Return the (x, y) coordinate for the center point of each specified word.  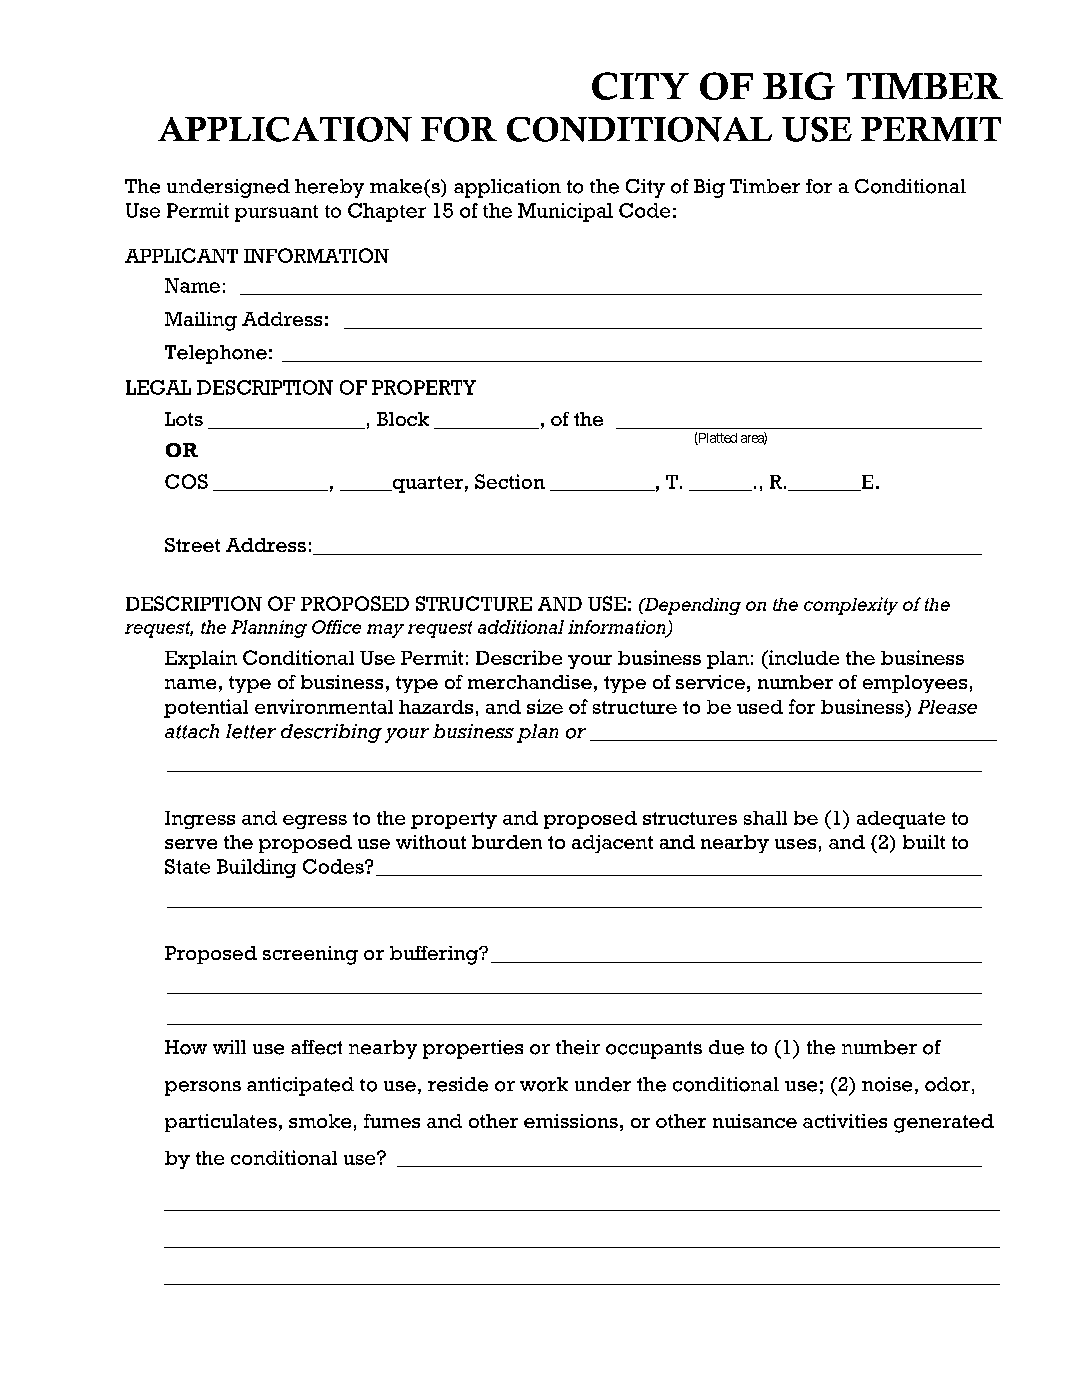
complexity (851, 606)
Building (256, 868)
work (544, 1084)
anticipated (300, 1086)
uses (795, 844)
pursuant (276, 213)
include (802, 657)
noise (887, 1084)
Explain (201, 659)
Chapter (387, 212)
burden (507, 842)
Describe (519, 657)
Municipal (565, 212)
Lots (184, 419)
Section (510, 481)
